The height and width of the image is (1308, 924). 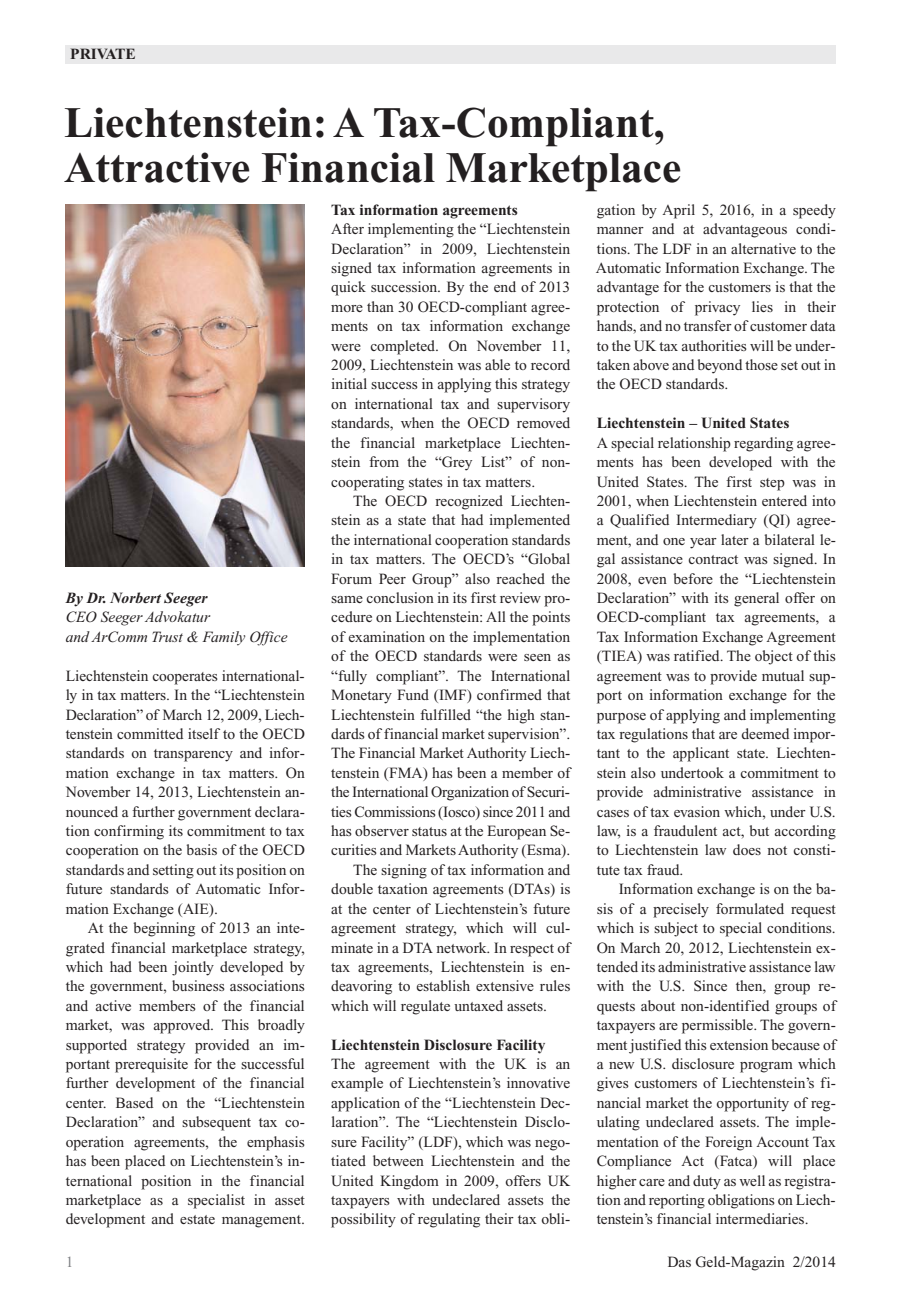 What do you see at coordinates (719, 366) in the image?
I see `beyond` at bounding box center [719, 366].
